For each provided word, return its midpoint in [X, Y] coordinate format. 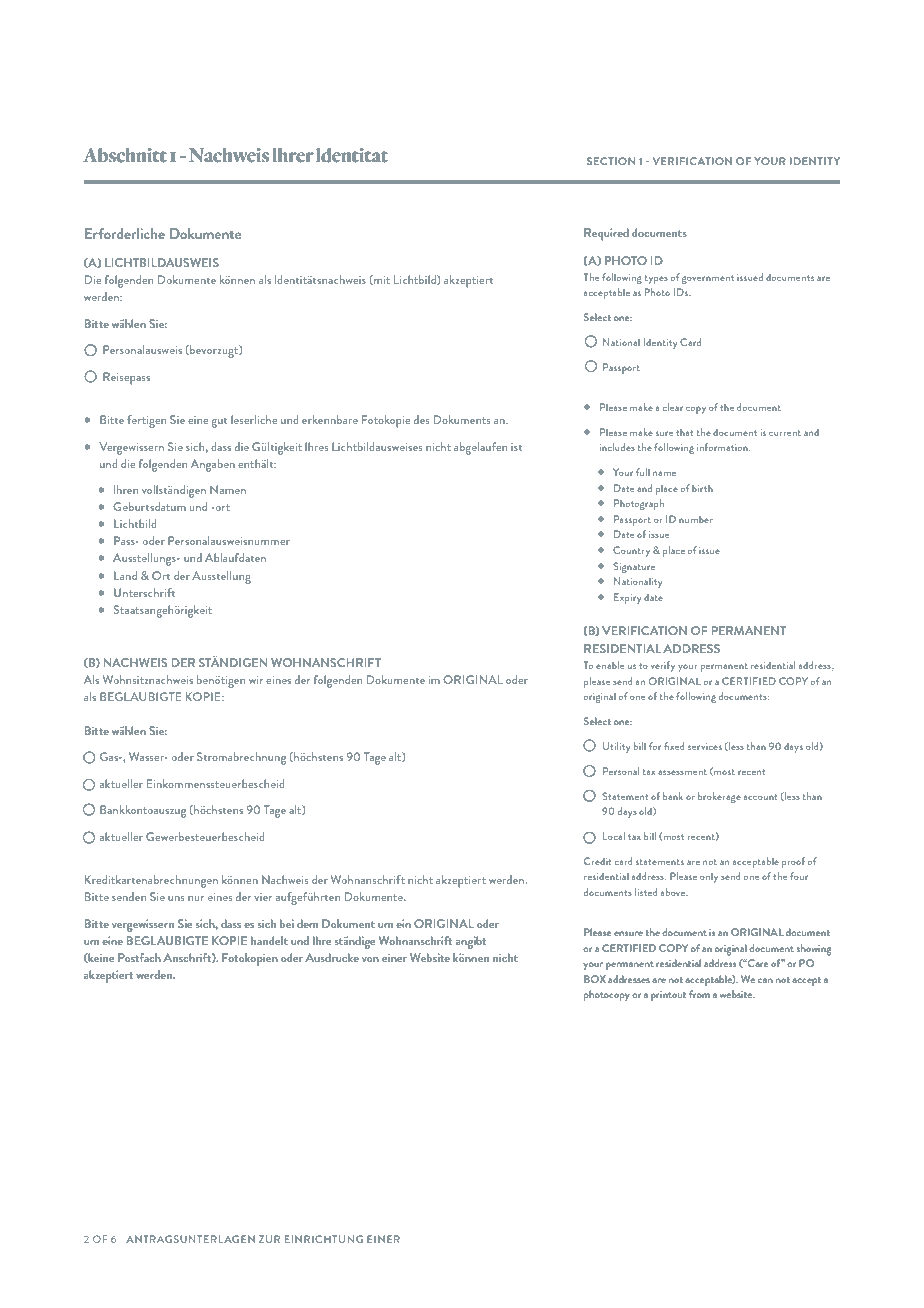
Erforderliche [125, 233]
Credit [598, 861]
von [370, 959]
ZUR [269, 1239]
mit [381, 280]
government [708, 279]
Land [125, 575]
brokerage [719, 797]
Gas [110, 756]
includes [617, 447]
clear [673, 407]
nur [196, 898]
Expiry [628, 598]
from [699, 994]
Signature [634, 567]
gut [219, 422]
